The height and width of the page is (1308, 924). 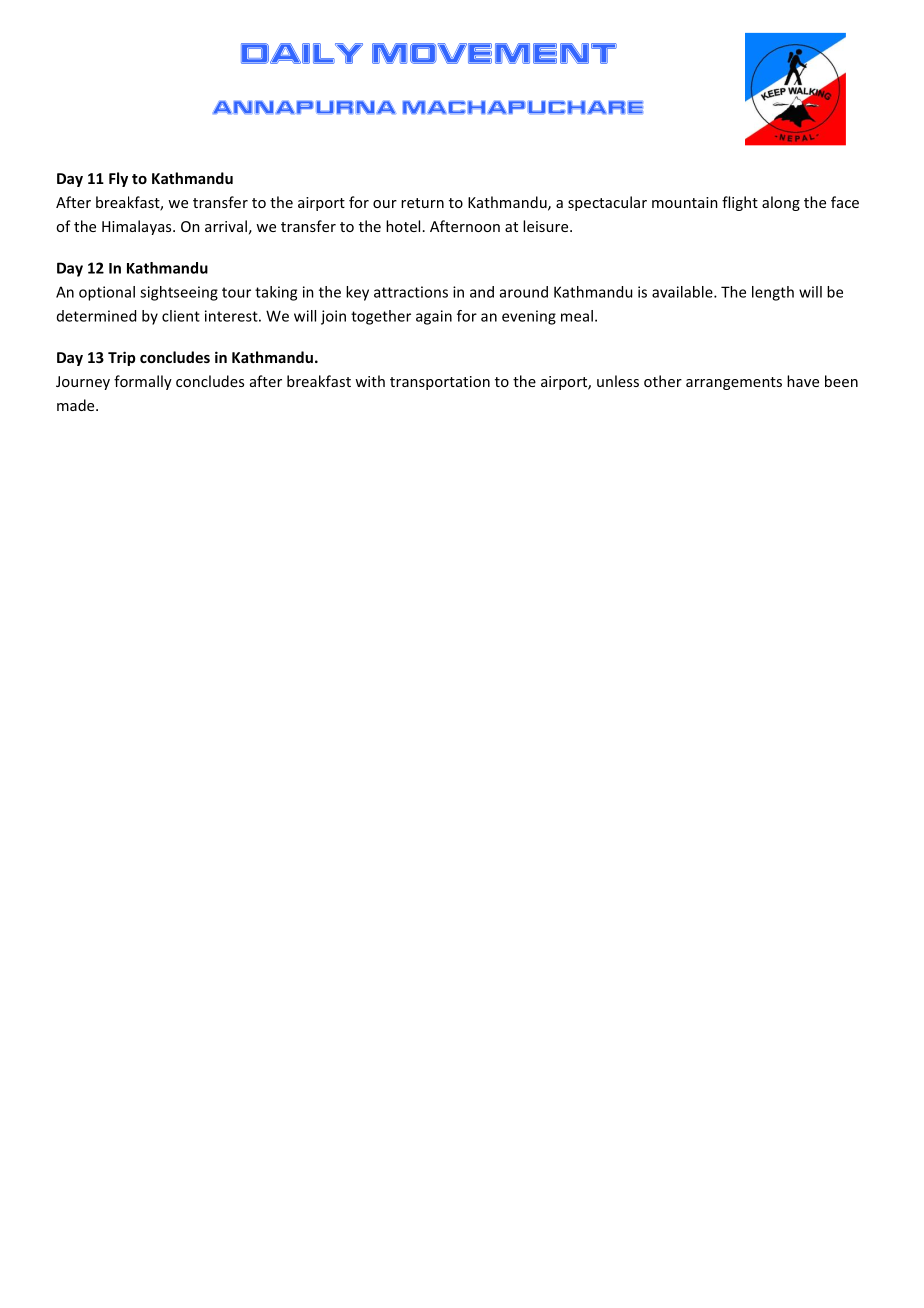 I want to click on made, so click(x=77, y=405).
